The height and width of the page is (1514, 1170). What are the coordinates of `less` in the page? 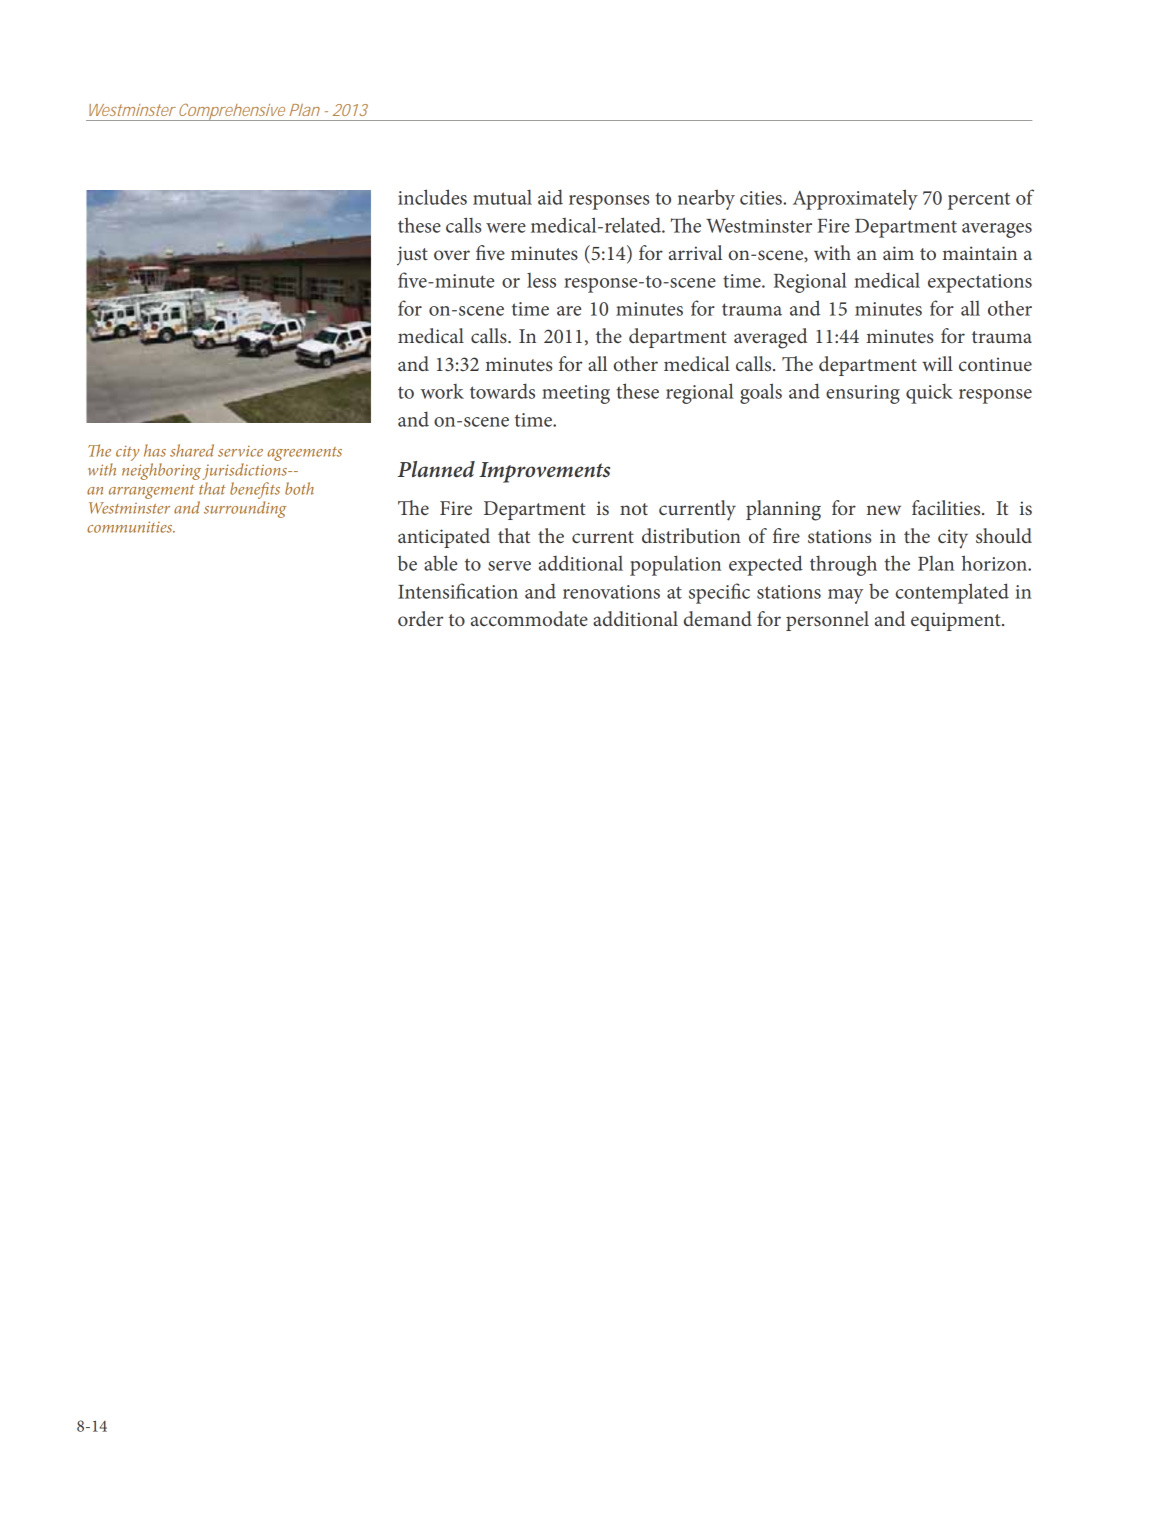 It's located at (541, 280).
